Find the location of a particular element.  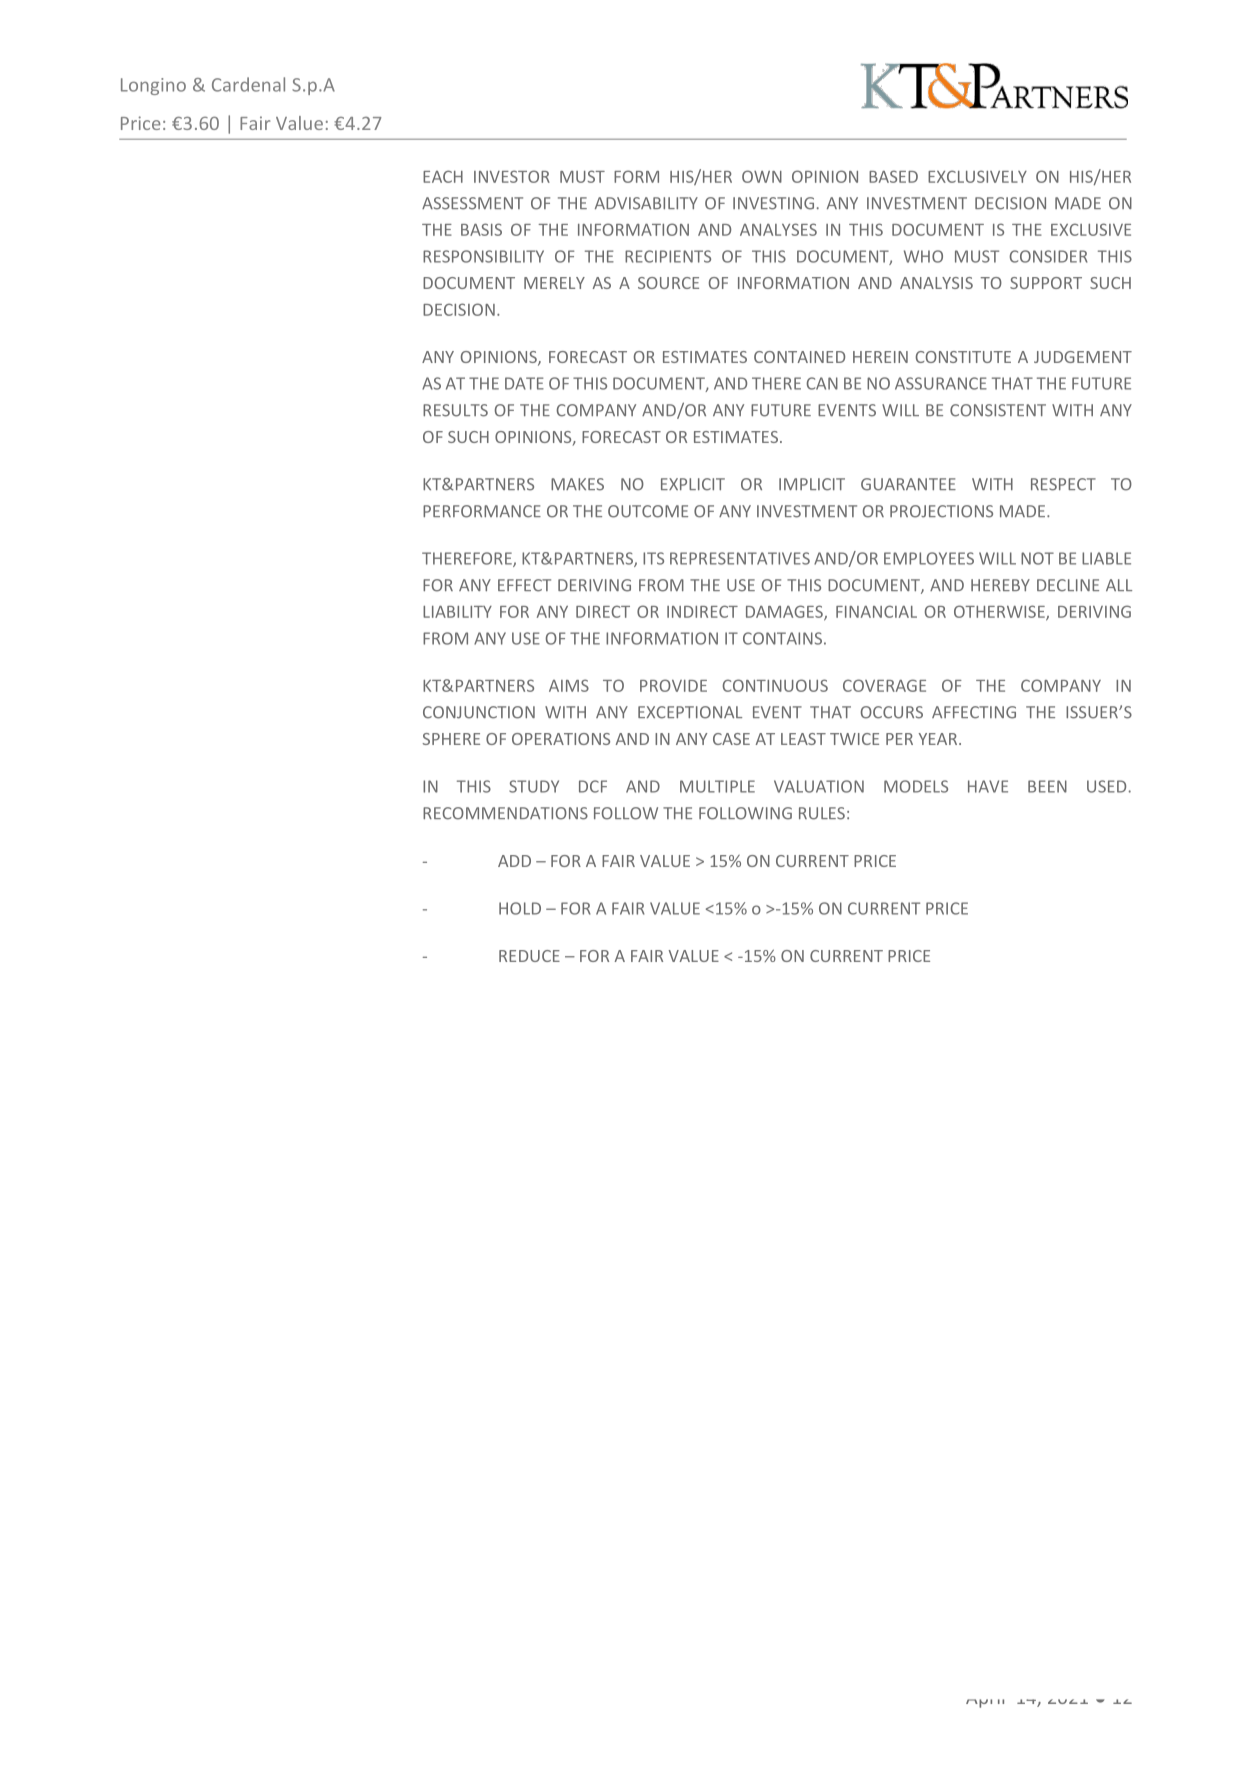

CONSIDER is located at coordinates (1049, 256).
